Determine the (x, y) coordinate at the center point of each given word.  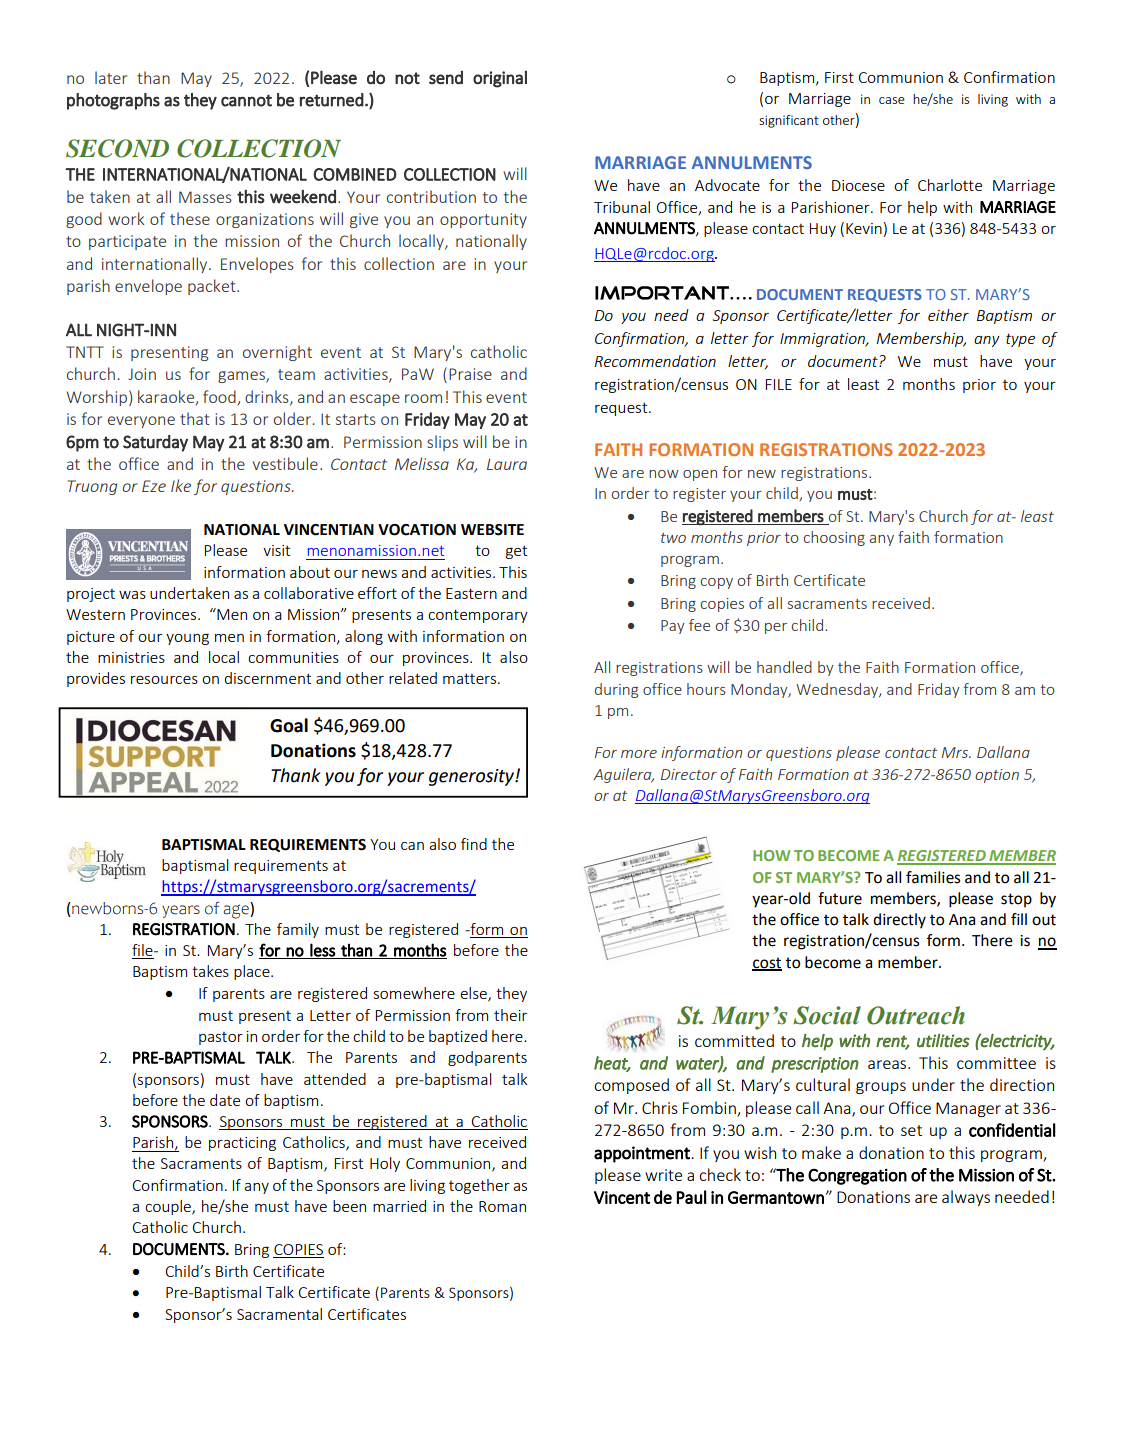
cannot (246, 100)
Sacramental (279, 1314)
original (500, 79)
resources (164, 680)
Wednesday (838, 690)
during (616, 690)
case (892, 100)
